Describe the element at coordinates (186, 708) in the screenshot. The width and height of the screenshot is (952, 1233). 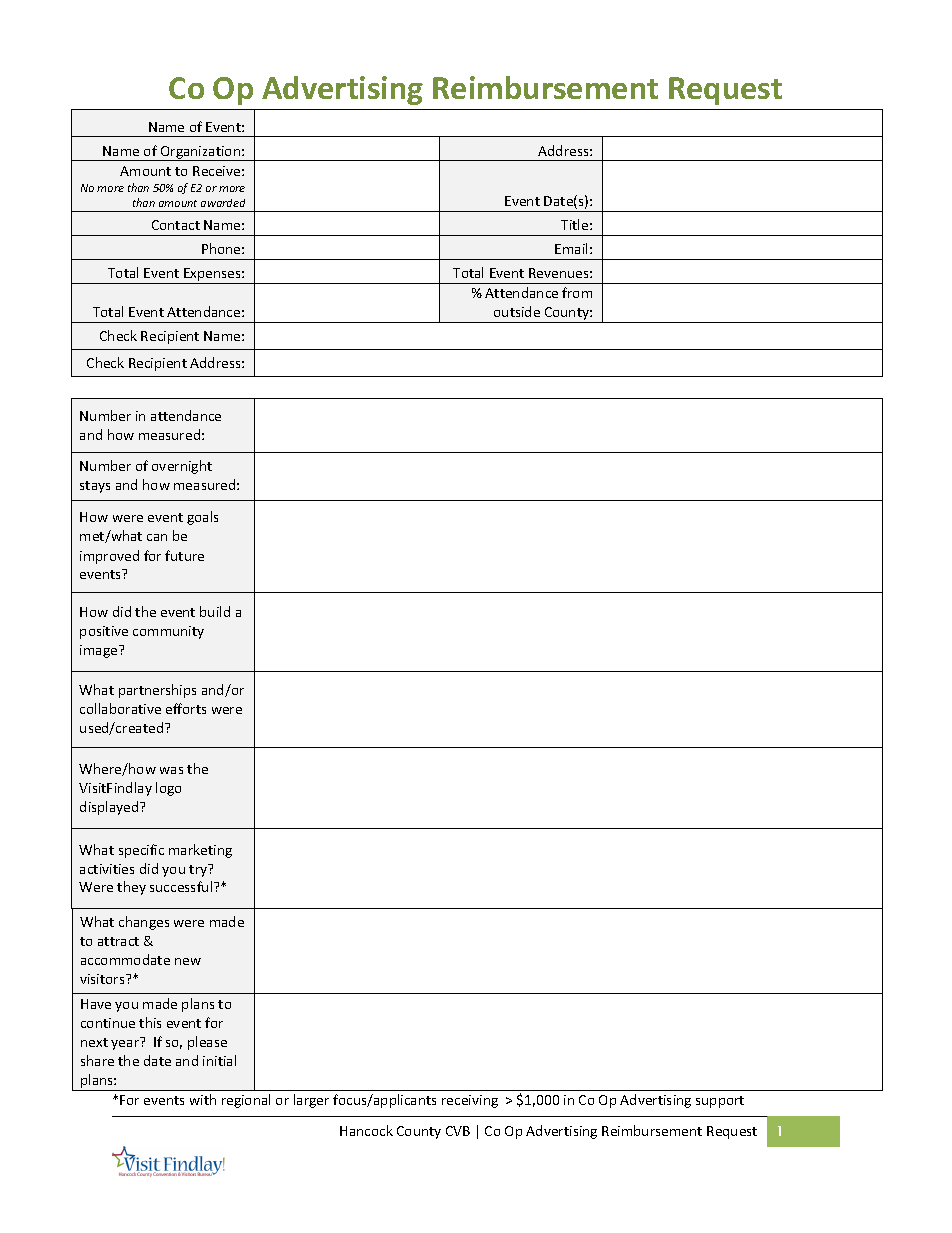
I see `efforts` at that location.
